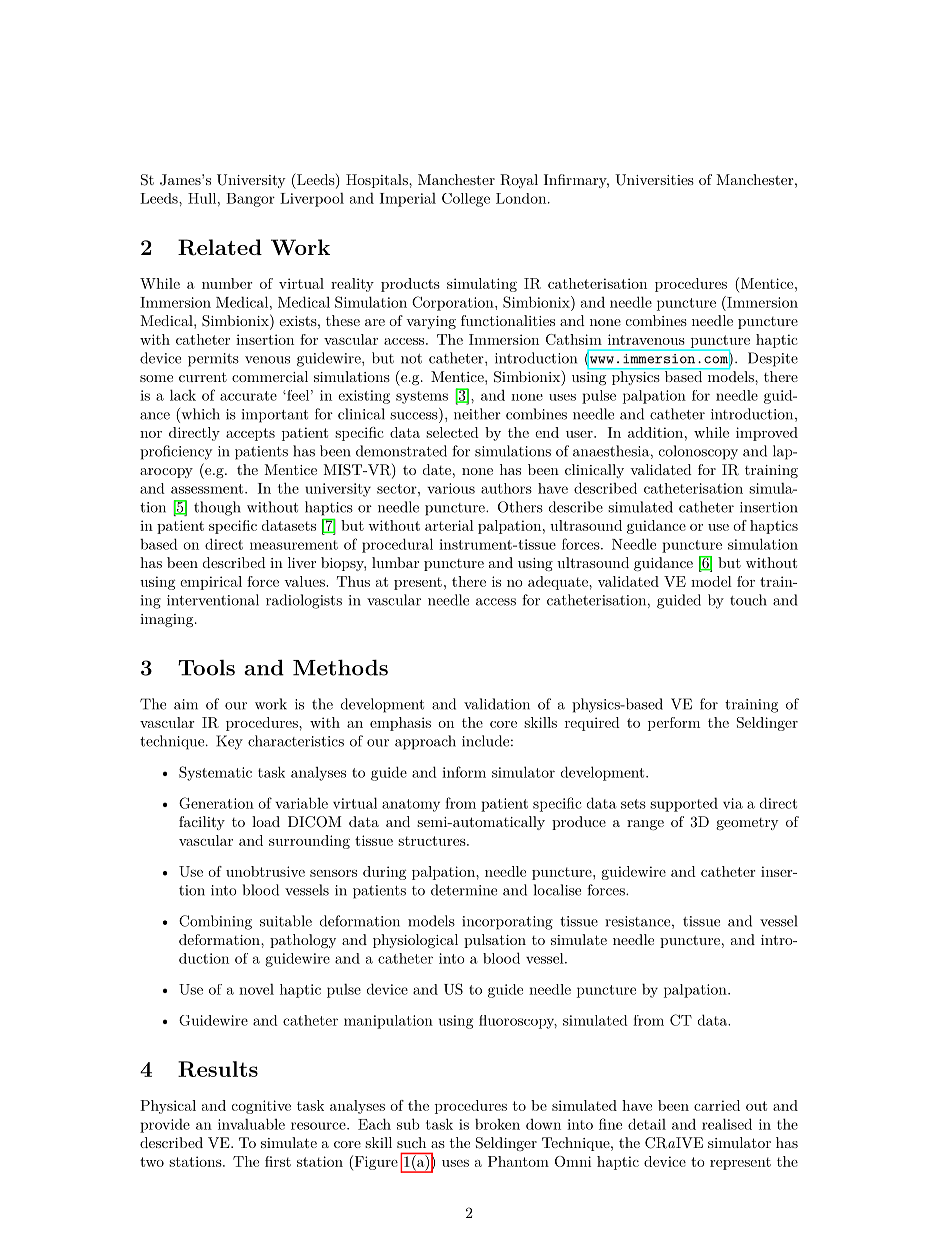  What do you see at coordinates (251, 1124) in the screenshot?
I see `invaluable` at bounding box center [251, 1124].
